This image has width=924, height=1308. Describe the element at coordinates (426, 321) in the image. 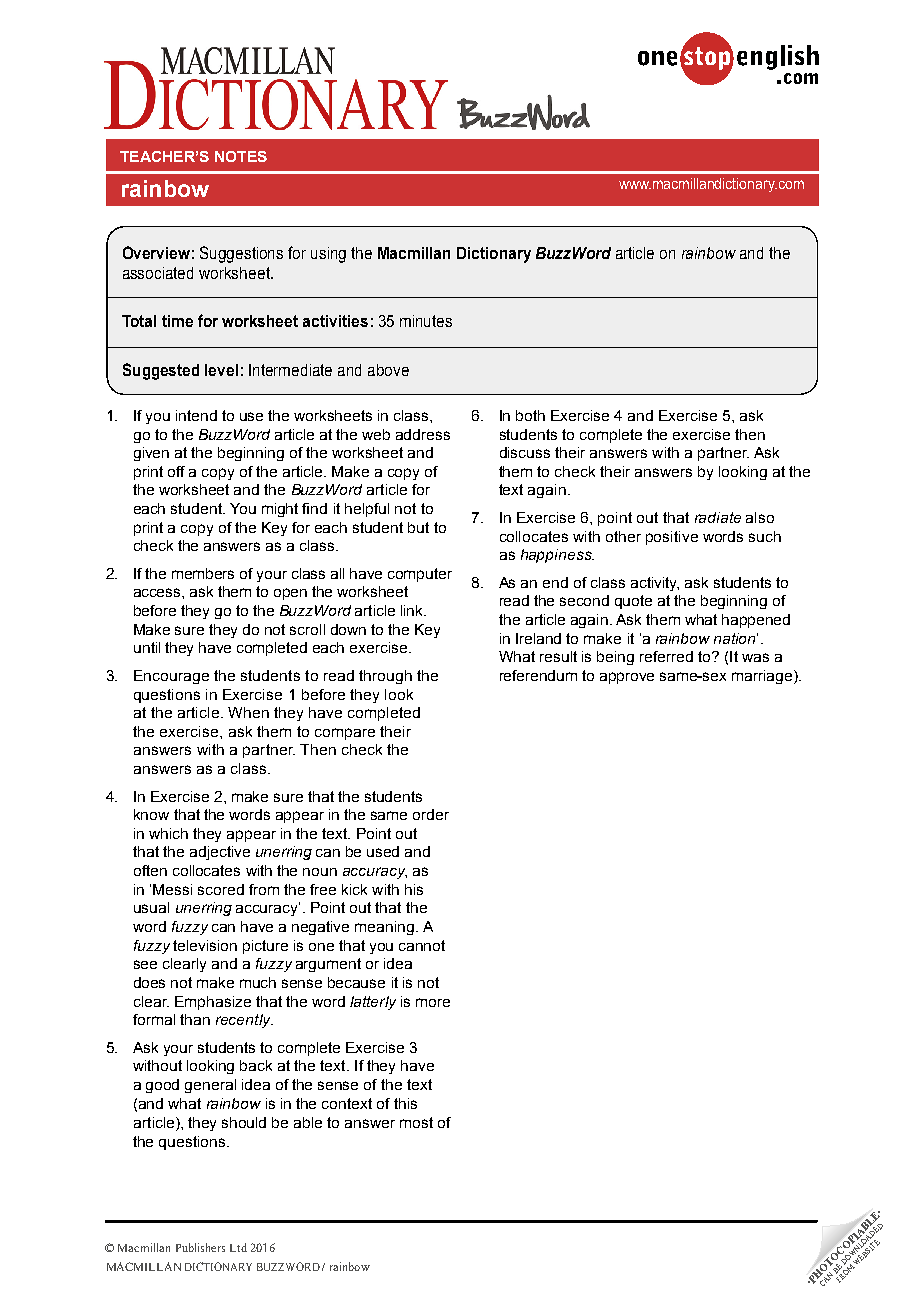

I see `minutes` at that location.
